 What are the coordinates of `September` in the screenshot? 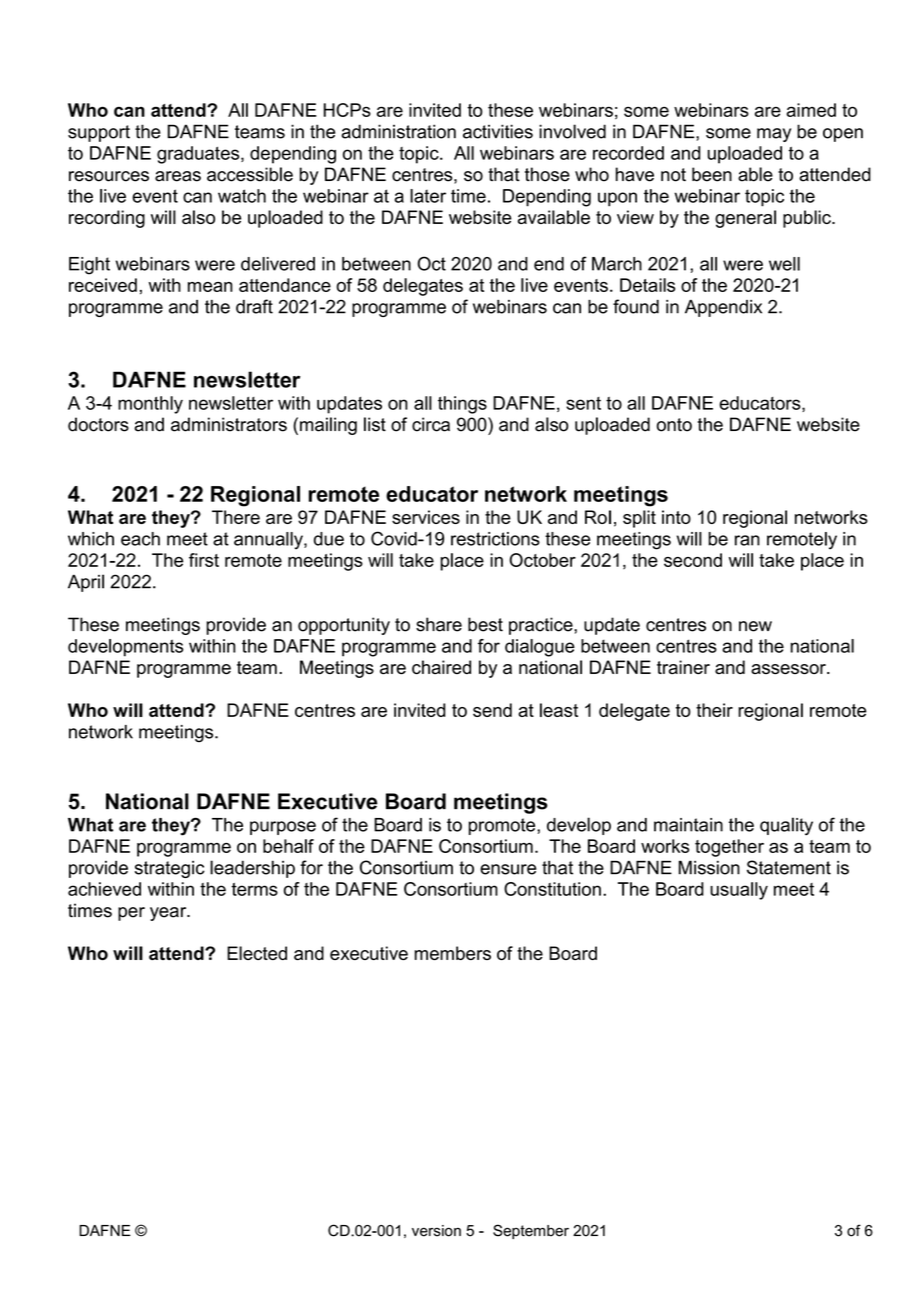 It's located at (531, 1231).
